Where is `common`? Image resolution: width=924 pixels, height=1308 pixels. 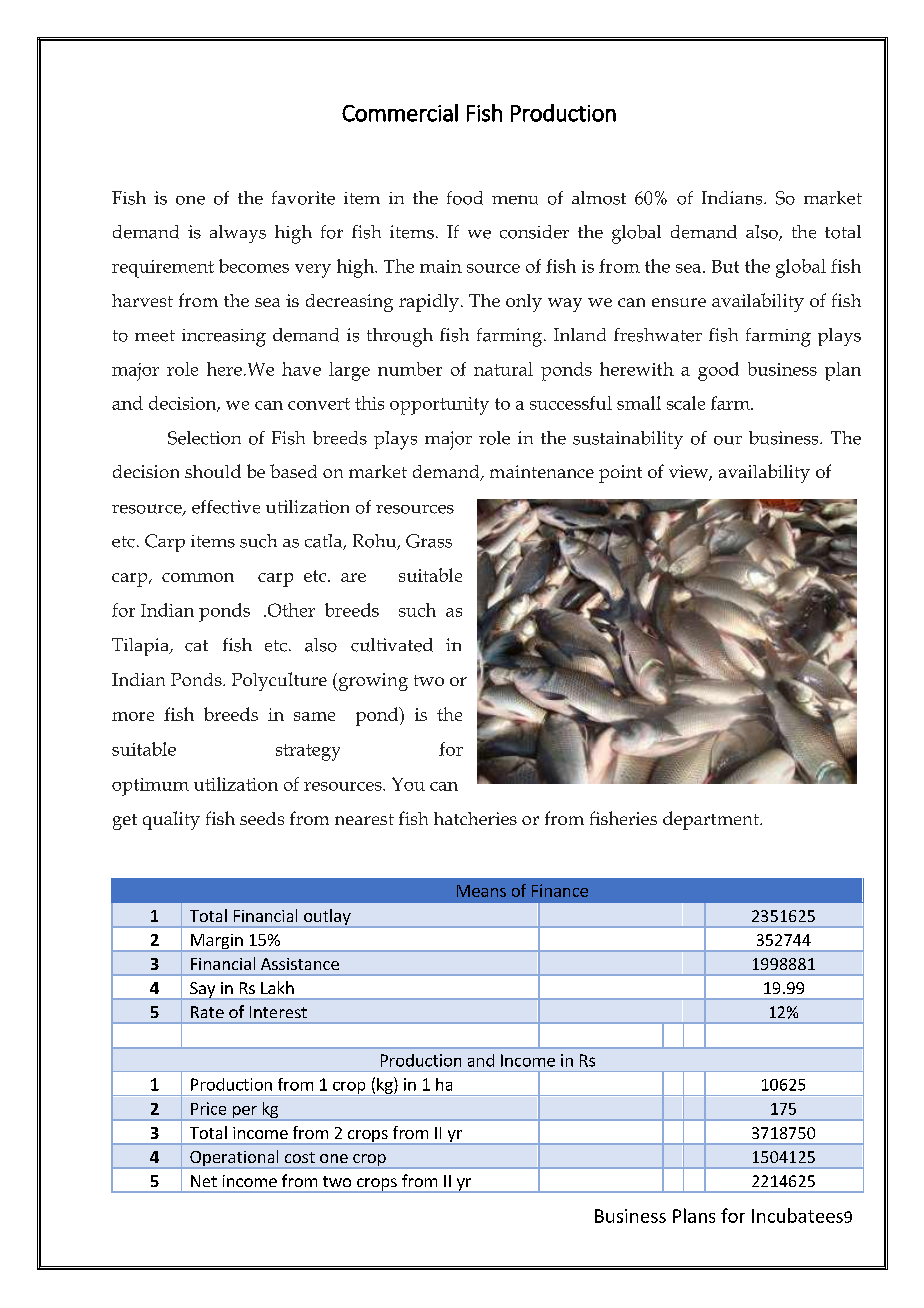
common is located at coordinates (198, 577).
